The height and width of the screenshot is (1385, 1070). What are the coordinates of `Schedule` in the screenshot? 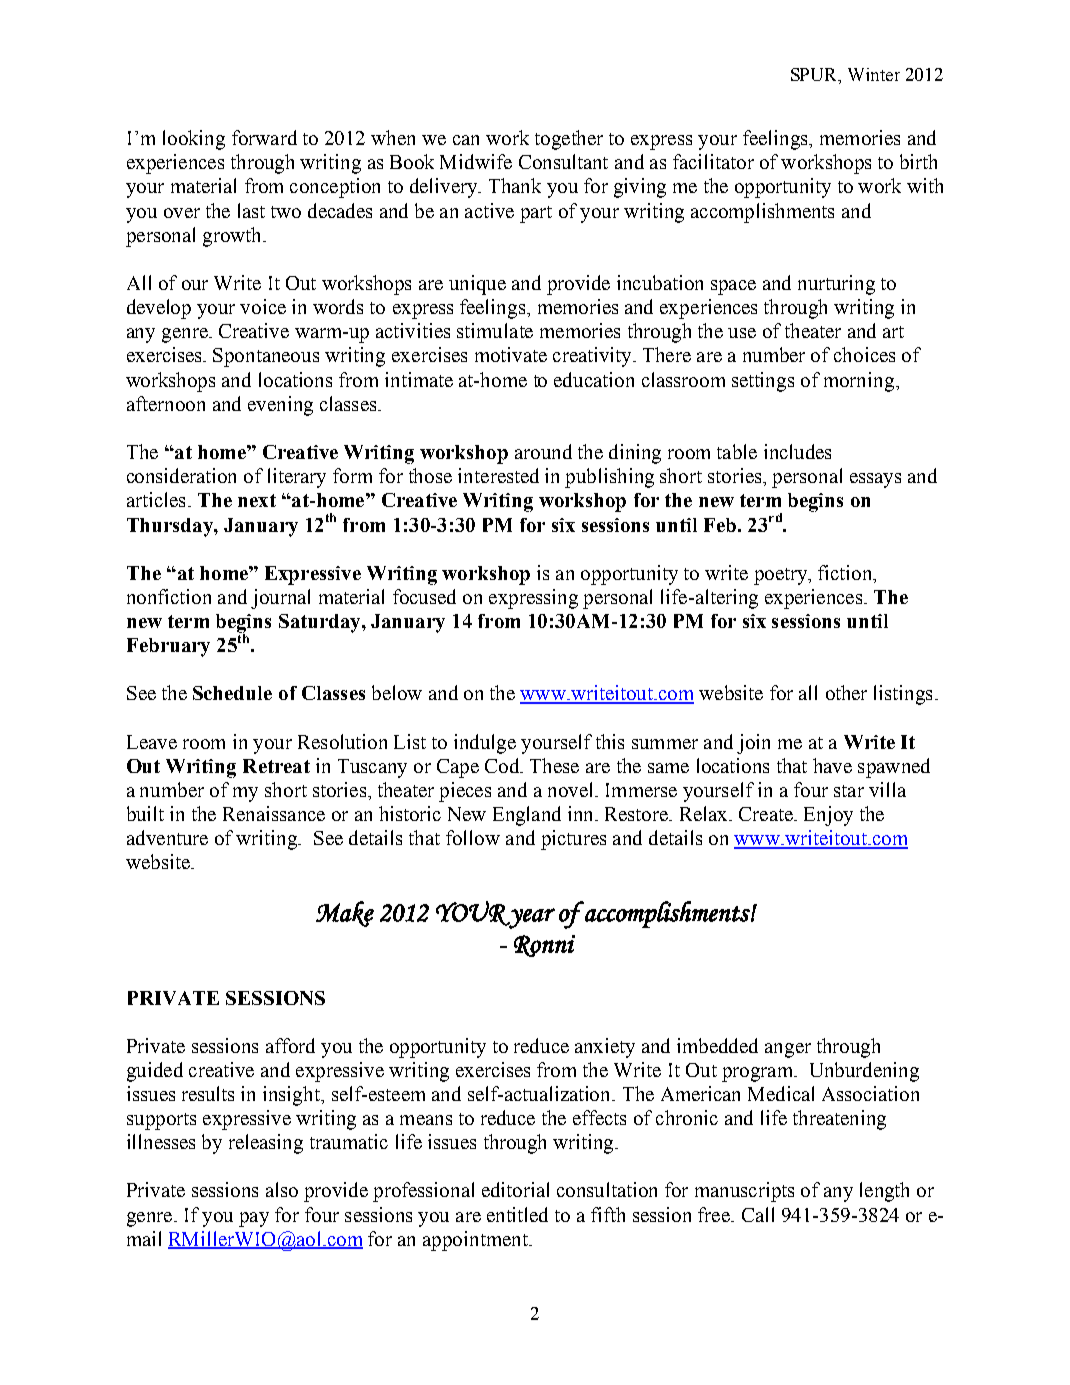 It's located at (232, 693).
